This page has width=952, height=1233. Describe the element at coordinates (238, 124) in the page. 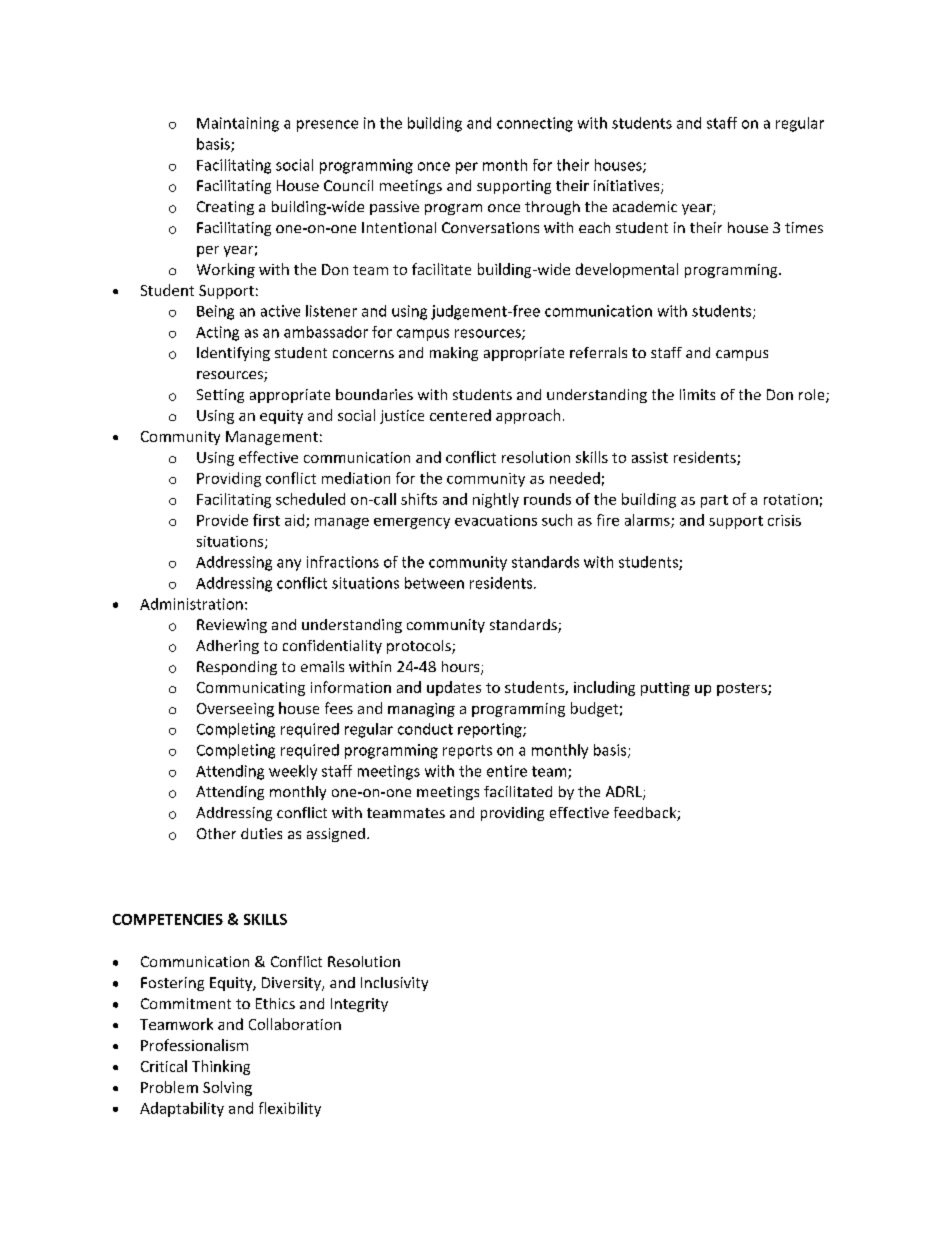

I see `Maintaining` at that location.
